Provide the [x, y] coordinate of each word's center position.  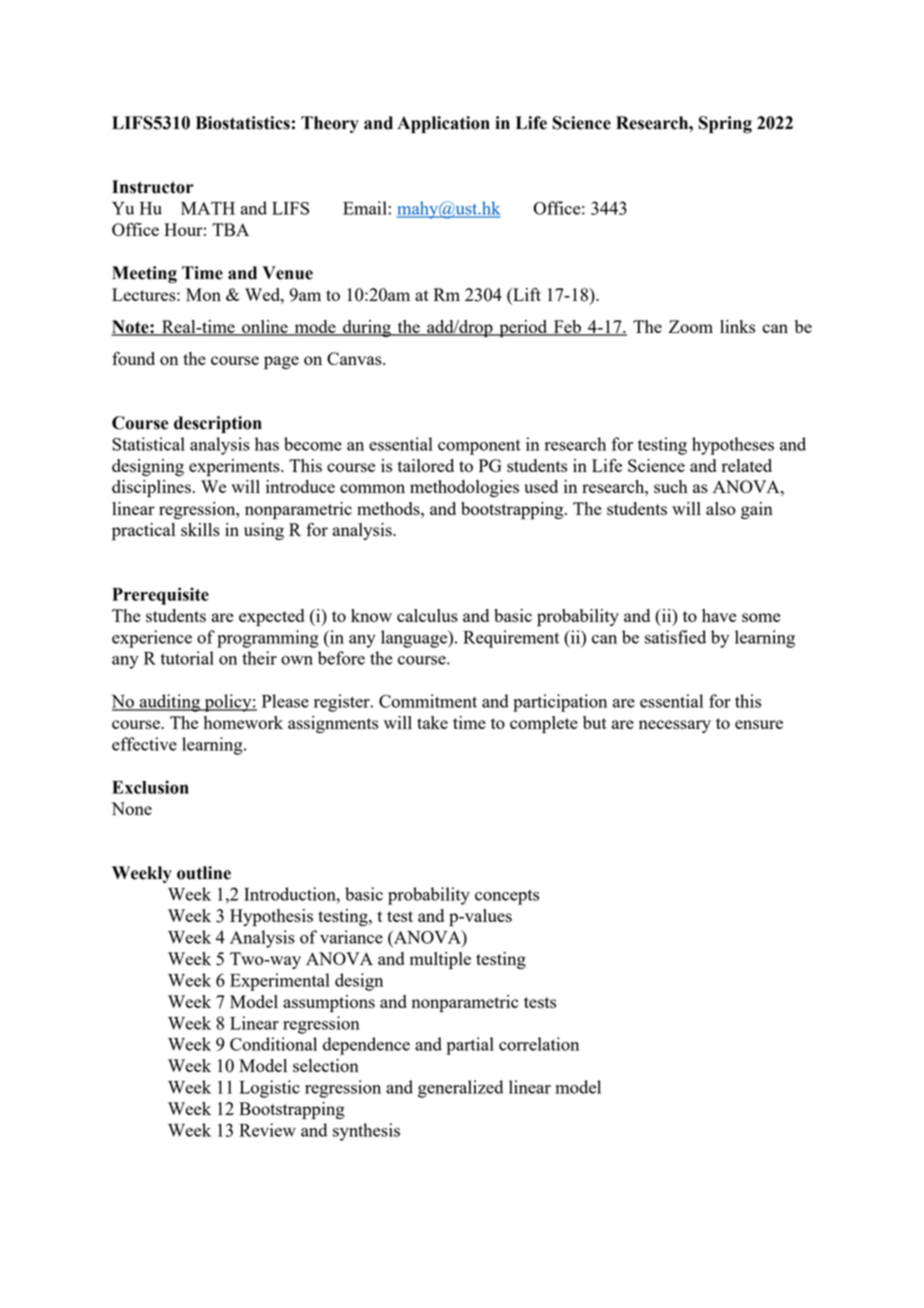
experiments [235, 467]
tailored [426, 465]
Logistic [269, 1089]
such [671, 486]
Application [443, 124]
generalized [460, 1089]
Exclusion [150, 787]
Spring [725, 125]
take [432, 722]
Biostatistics [243, 123]
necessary [675, 726]
